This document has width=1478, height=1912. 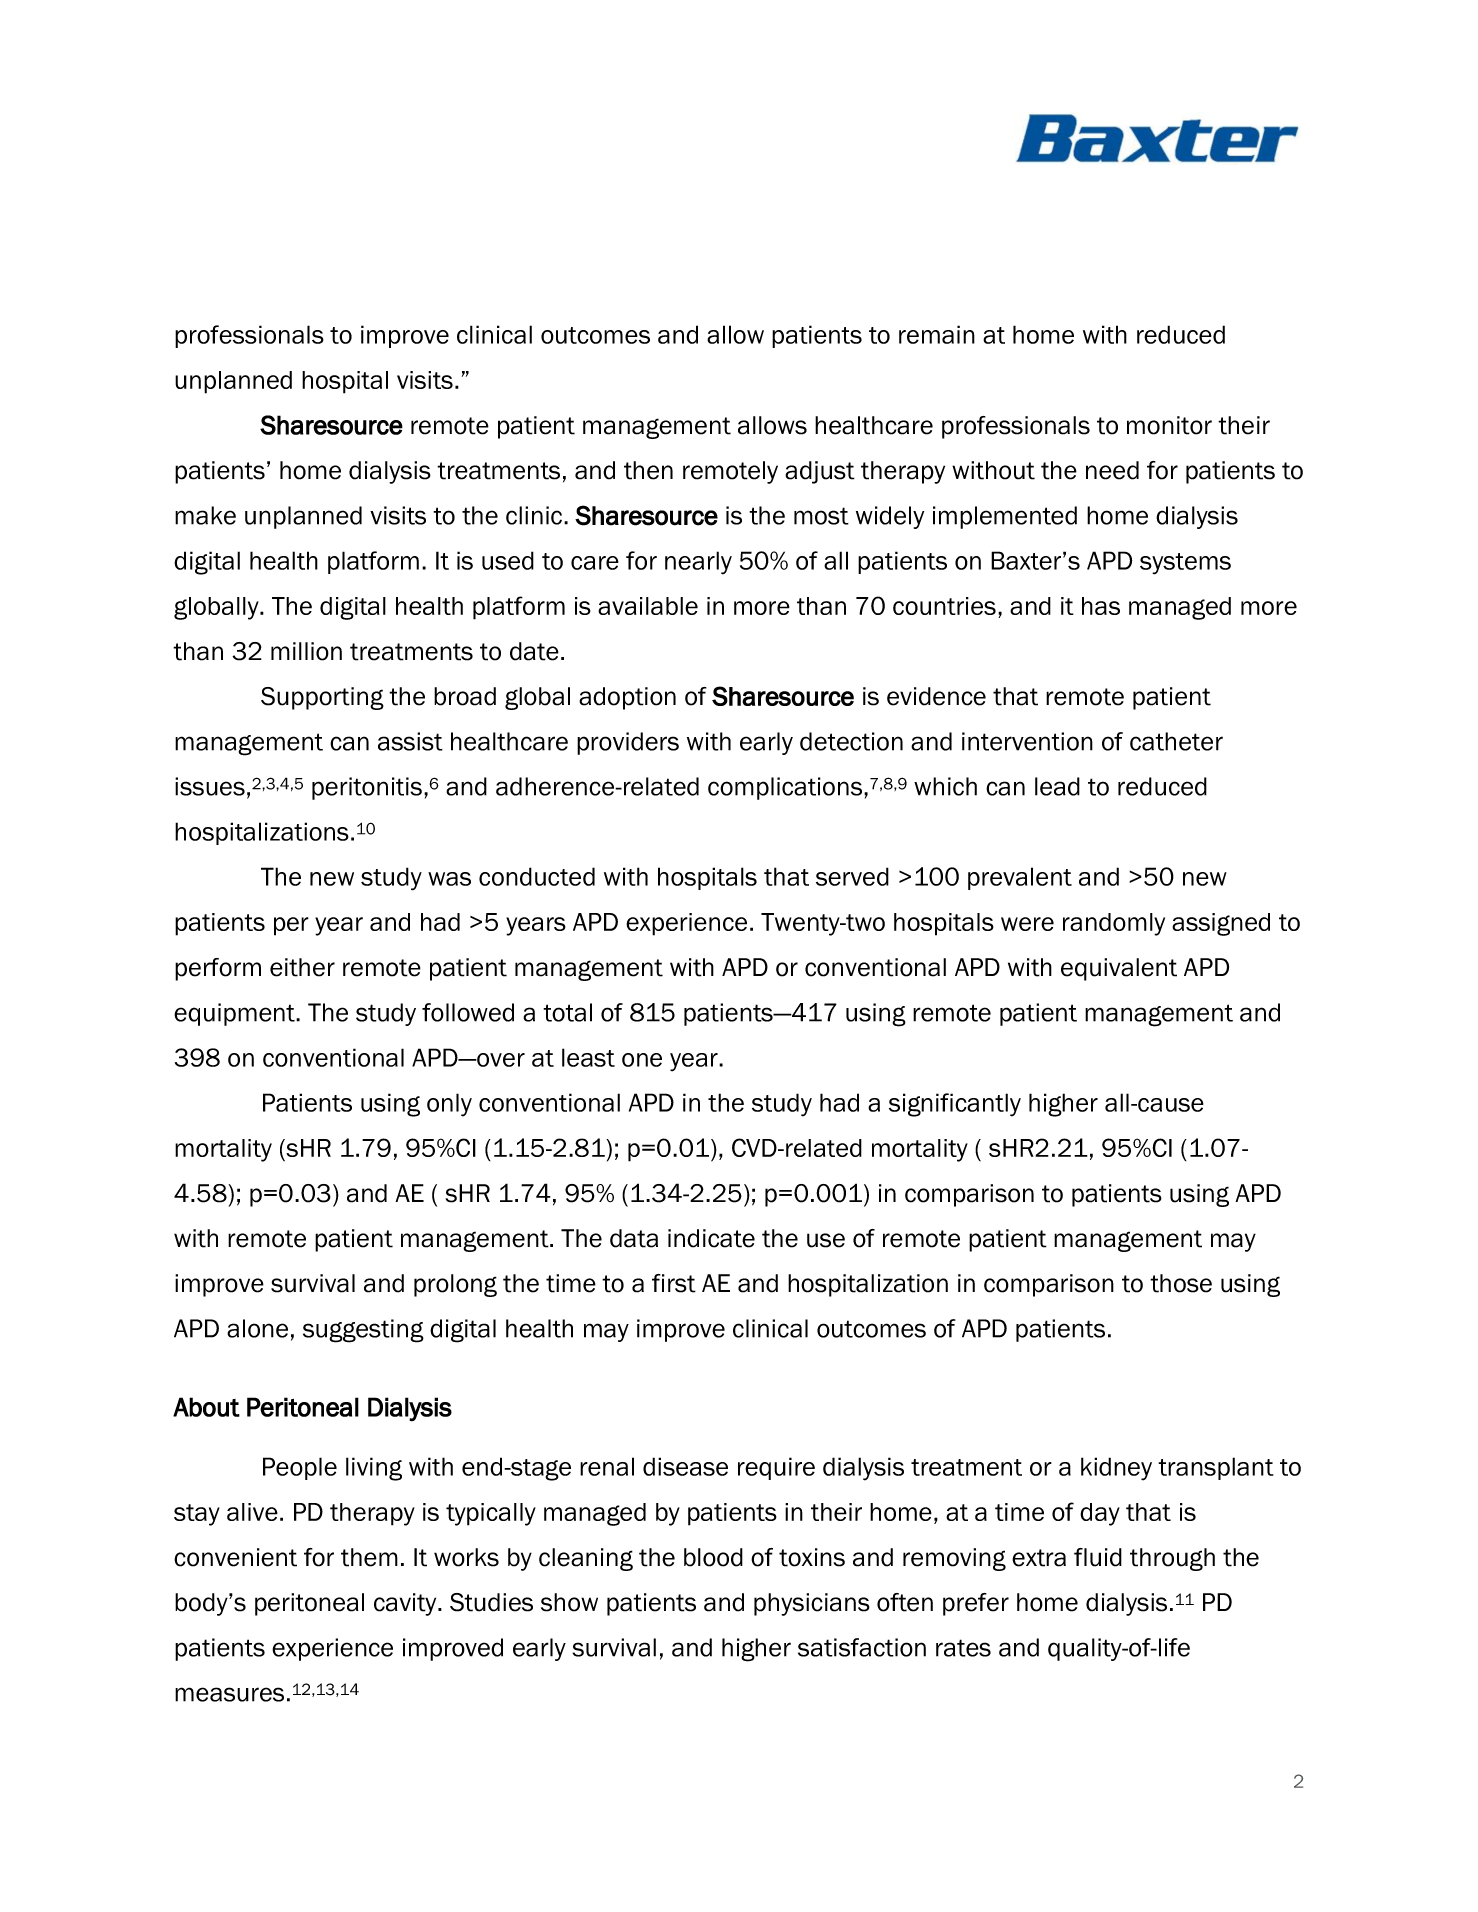 What do you see at coordinates (713, 1557) in the document?
I see `blood` at bounding box center [713, 1557].
